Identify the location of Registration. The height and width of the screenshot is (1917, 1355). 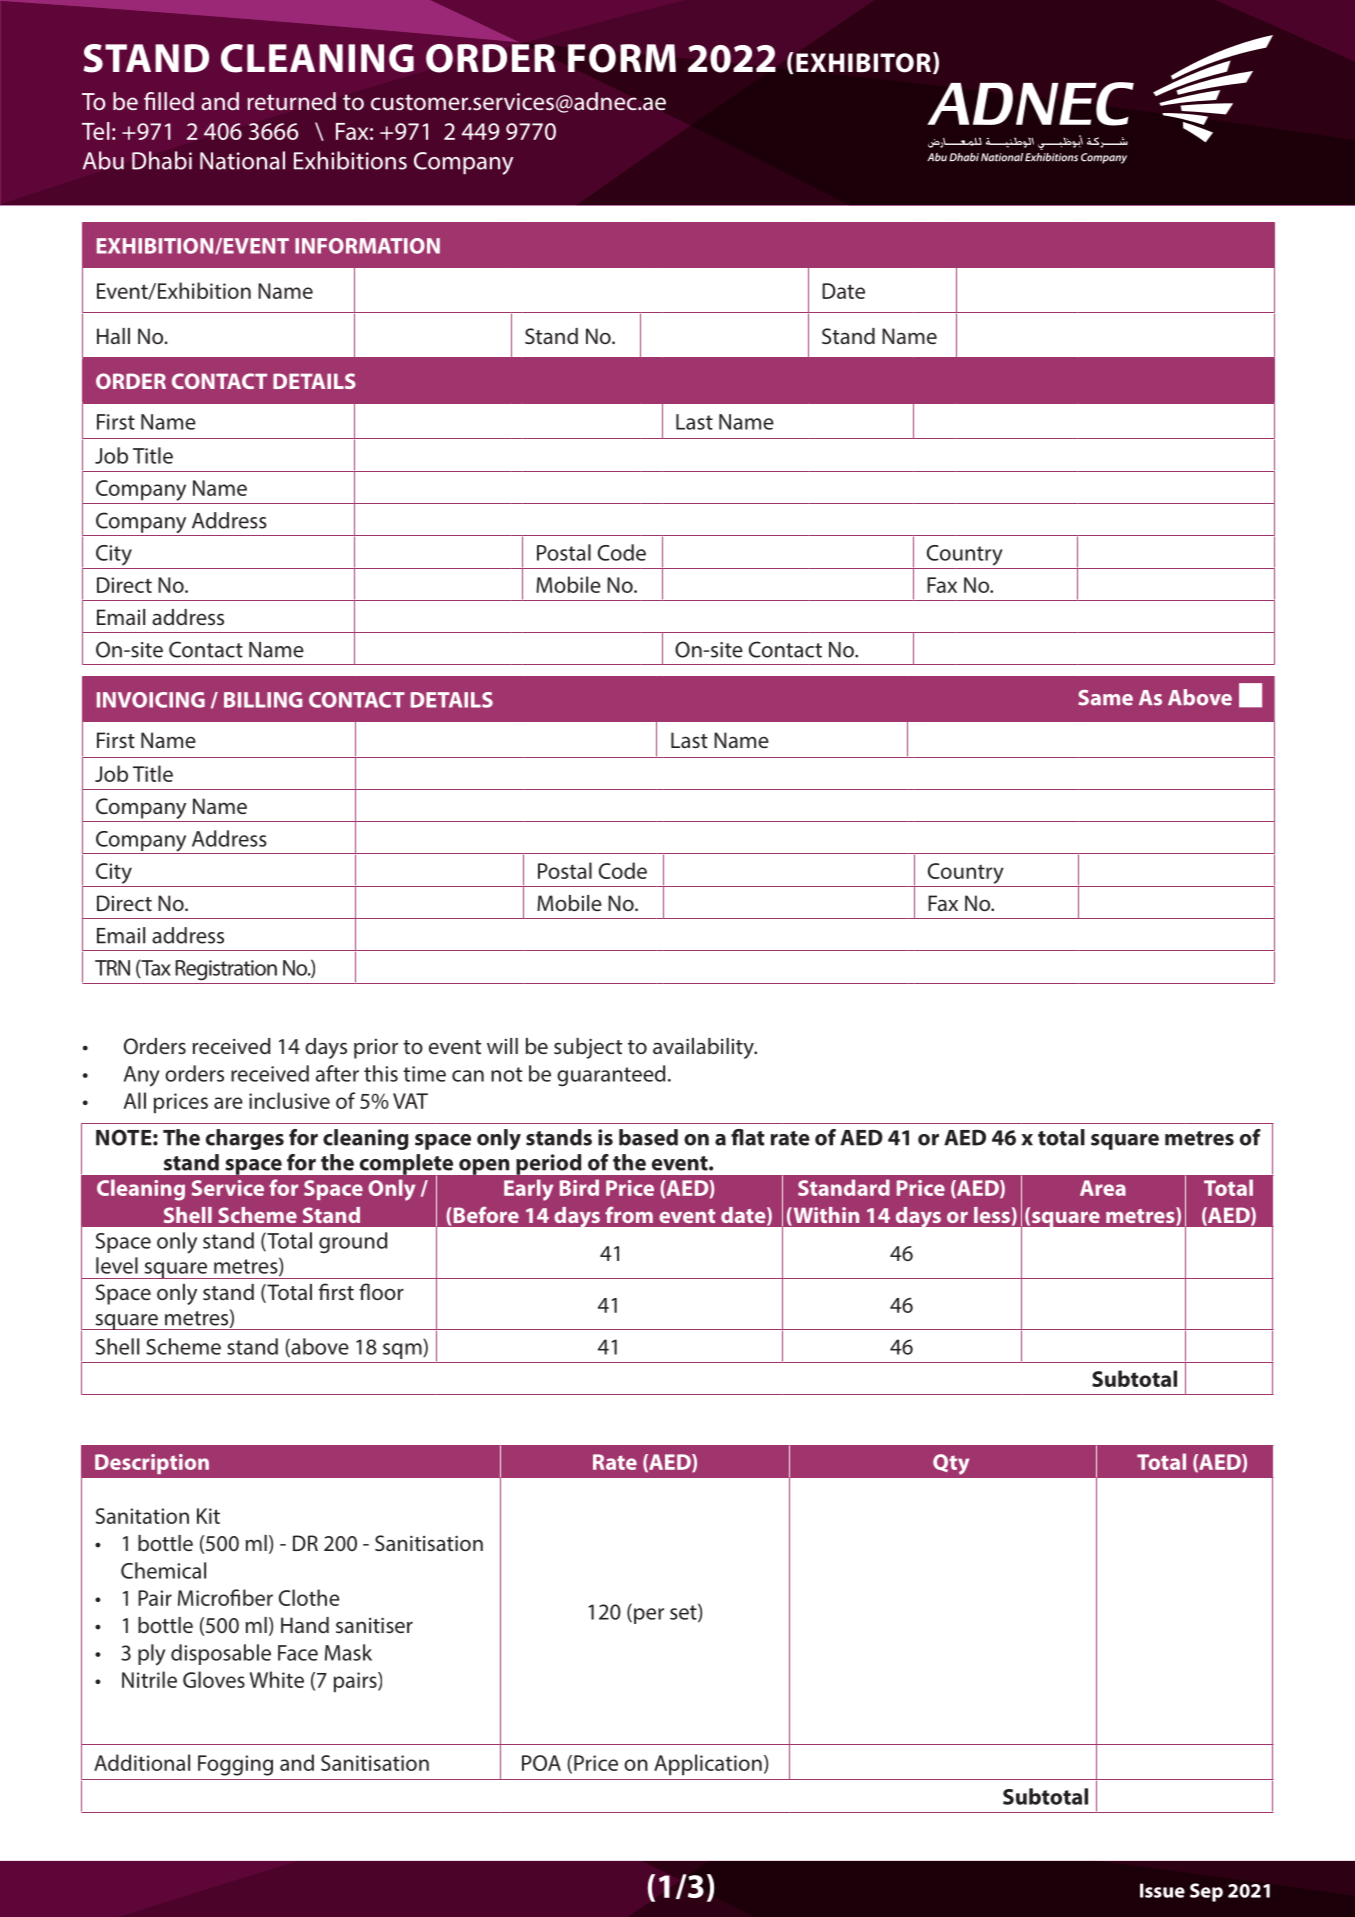
(226, 970).
